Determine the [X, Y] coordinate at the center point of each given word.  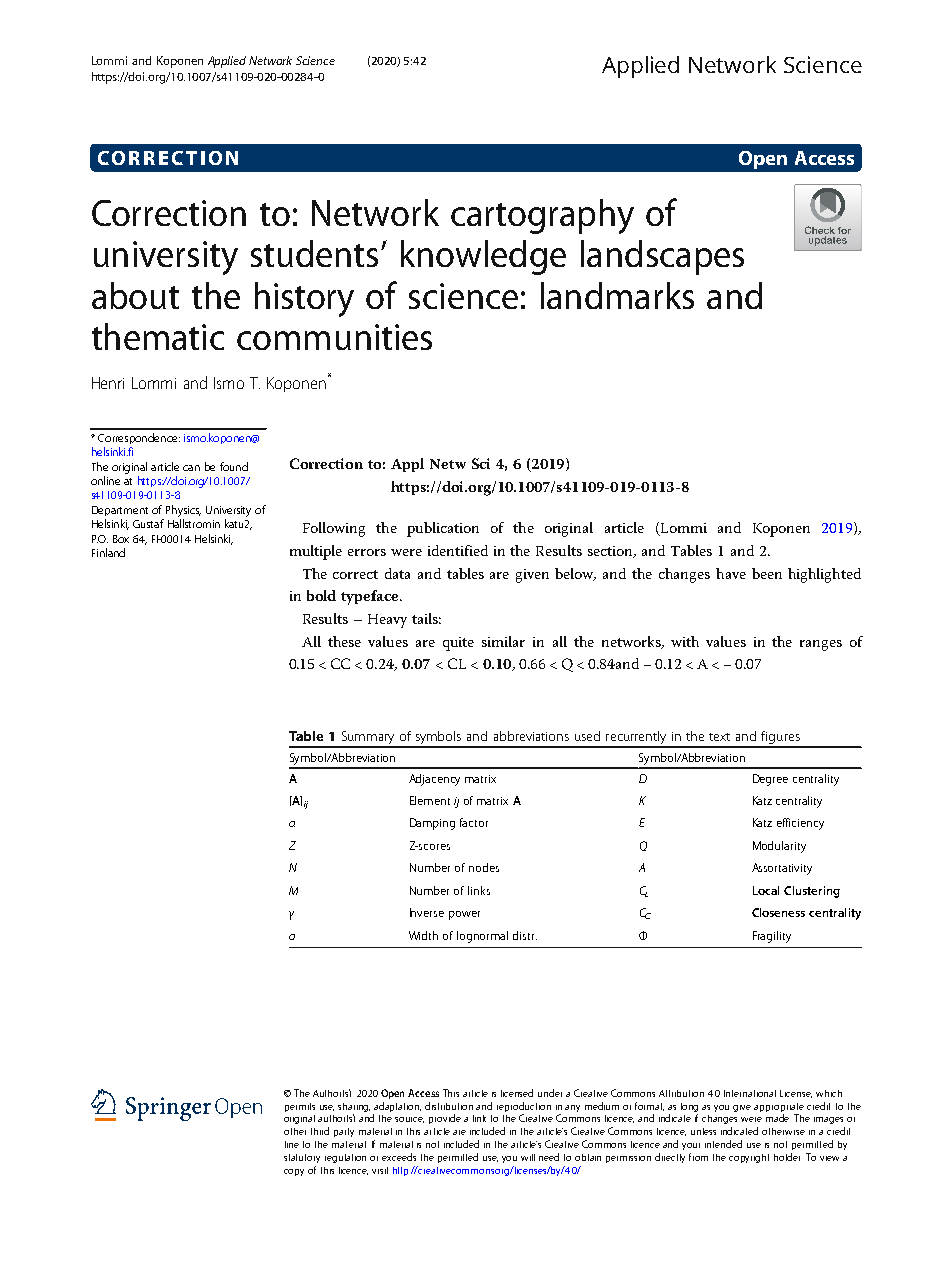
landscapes [662, 257]
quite [458, 644]
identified [458, 550]
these [344, 641]
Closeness [778, 912]
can [191, 468]
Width [423, 935]
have [731, 573]
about [135, 295]
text [719, 737]
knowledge [483, 257]
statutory [302, 1158]
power [464, 915]
